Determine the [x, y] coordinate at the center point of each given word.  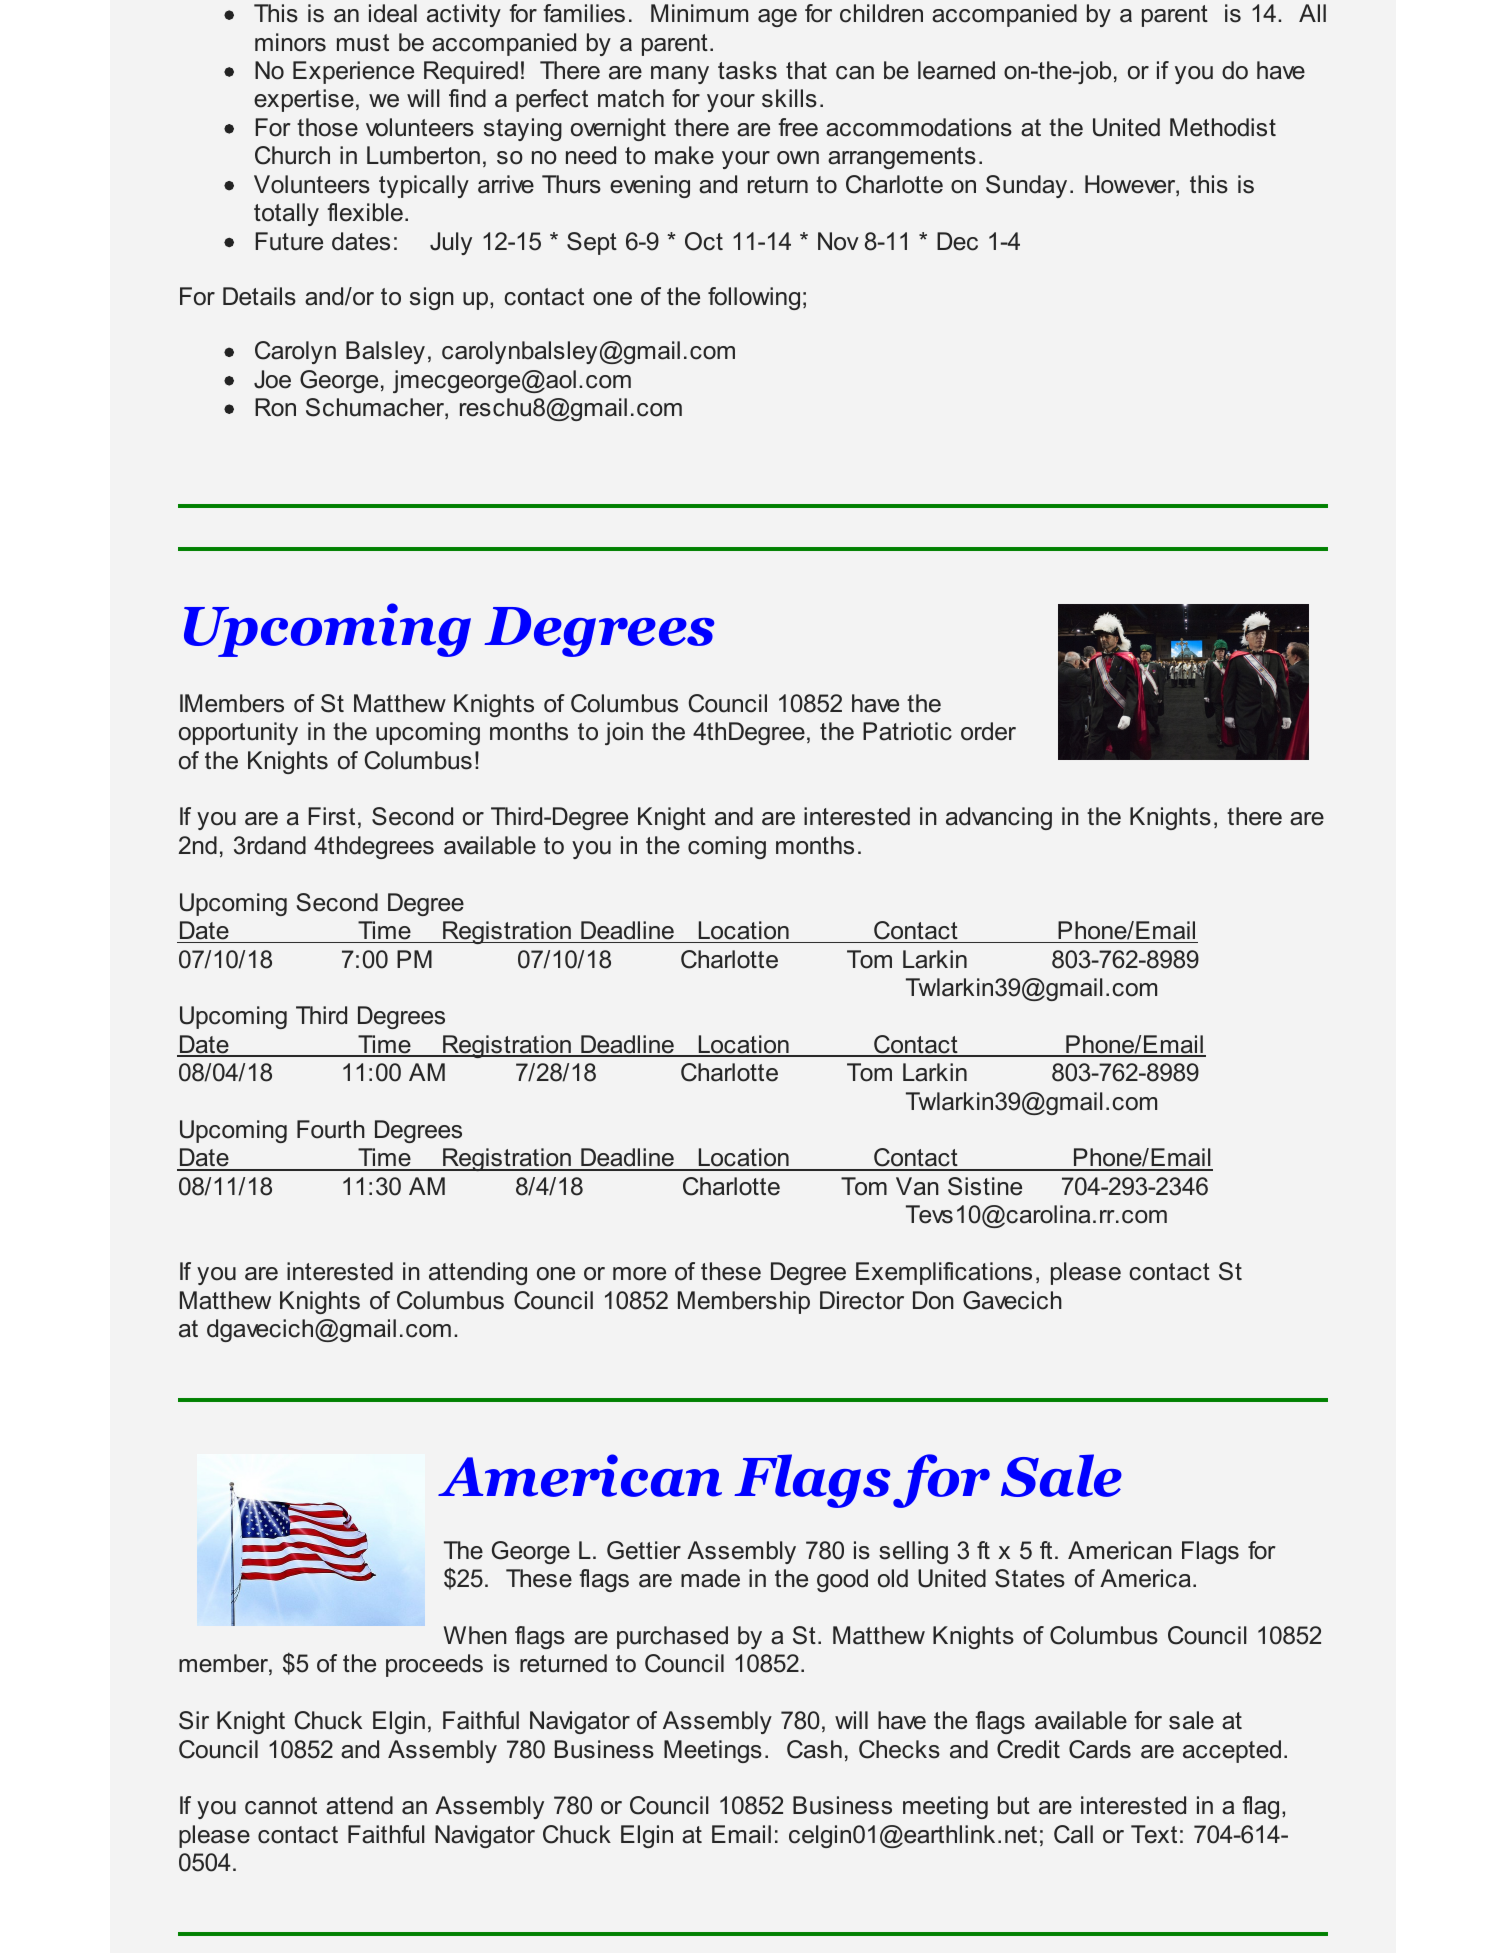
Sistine [985, 1186]
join [624, 733]
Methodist [1223, 127]
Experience [353, 72]
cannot [281, 1806]
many [680, 75]
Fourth [331, 1129]
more [639, 1274]
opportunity [238, 733]
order [988, 731]
